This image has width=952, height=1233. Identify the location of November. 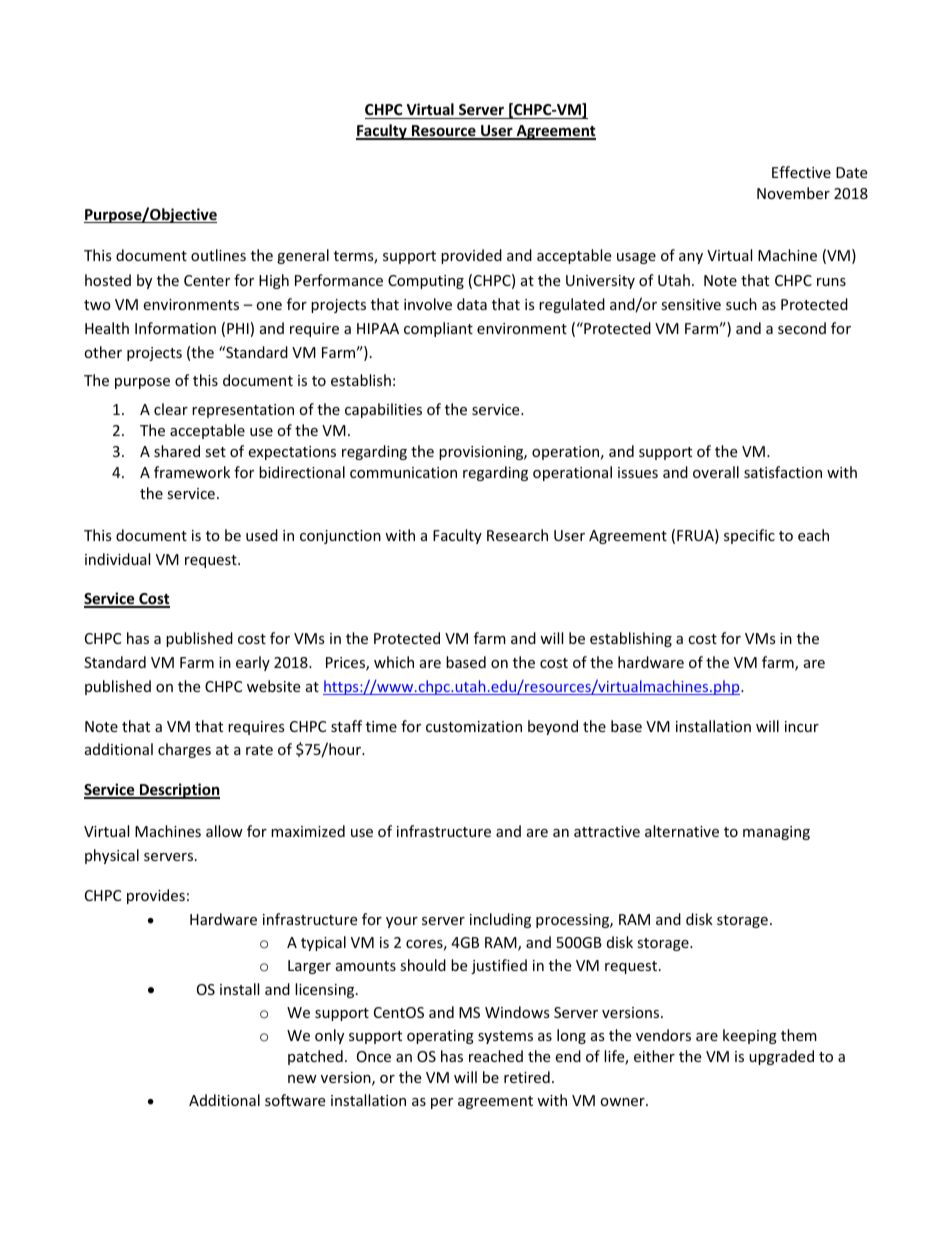
(793, 193).
